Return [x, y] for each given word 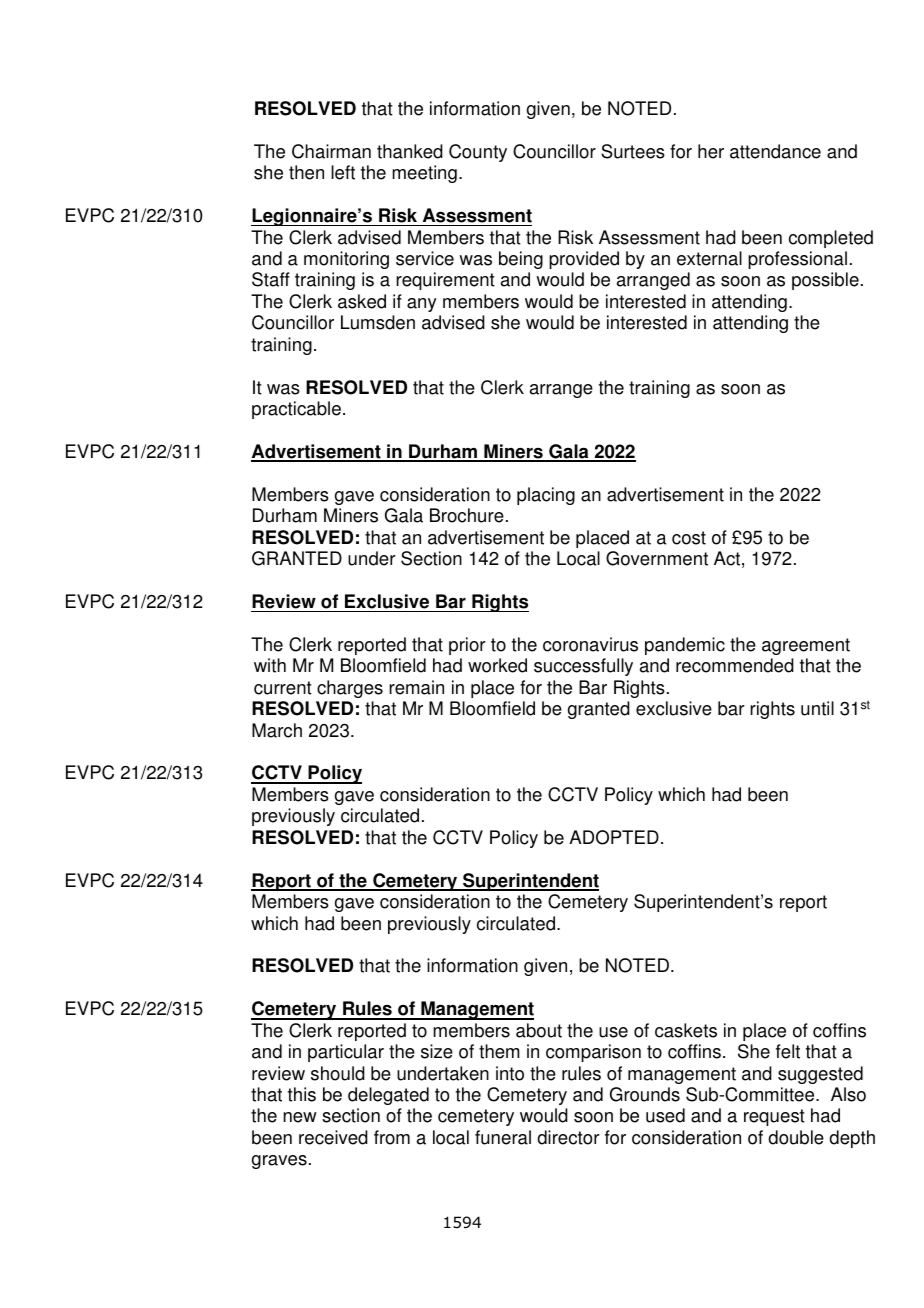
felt [788, 1051]
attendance [775, 151]
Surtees [633, 151]
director [568, 1137]
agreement [806, 646]
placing [546, 496]
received [333, 1137]
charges [350, 689]
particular [346, 1053]
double [796, 1137]
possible [825, 281]
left [343, 172]
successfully [583, 667]
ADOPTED [614, 837]
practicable [296, 410]
